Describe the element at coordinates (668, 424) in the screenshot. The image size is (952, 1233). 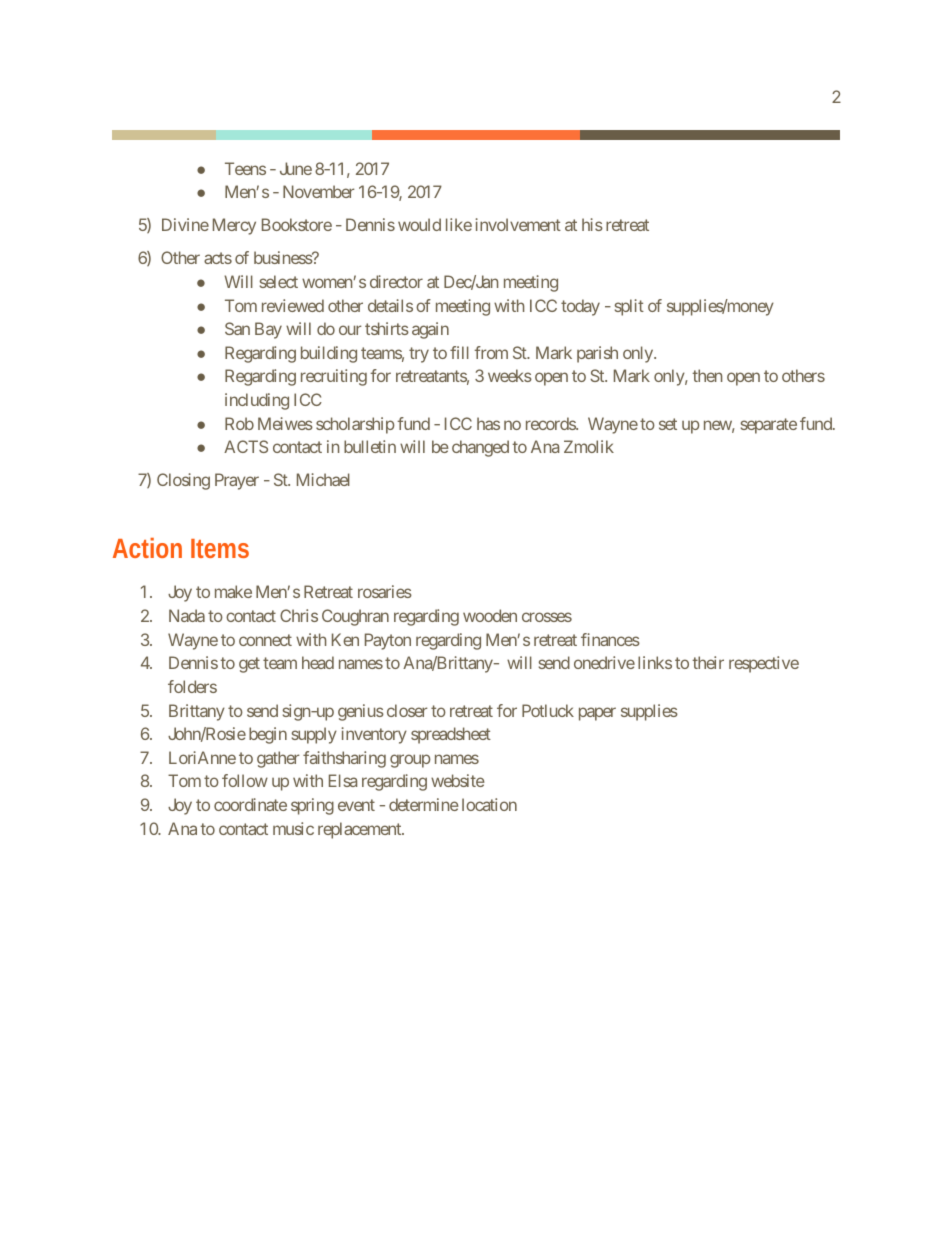
I see `set` at that location.
